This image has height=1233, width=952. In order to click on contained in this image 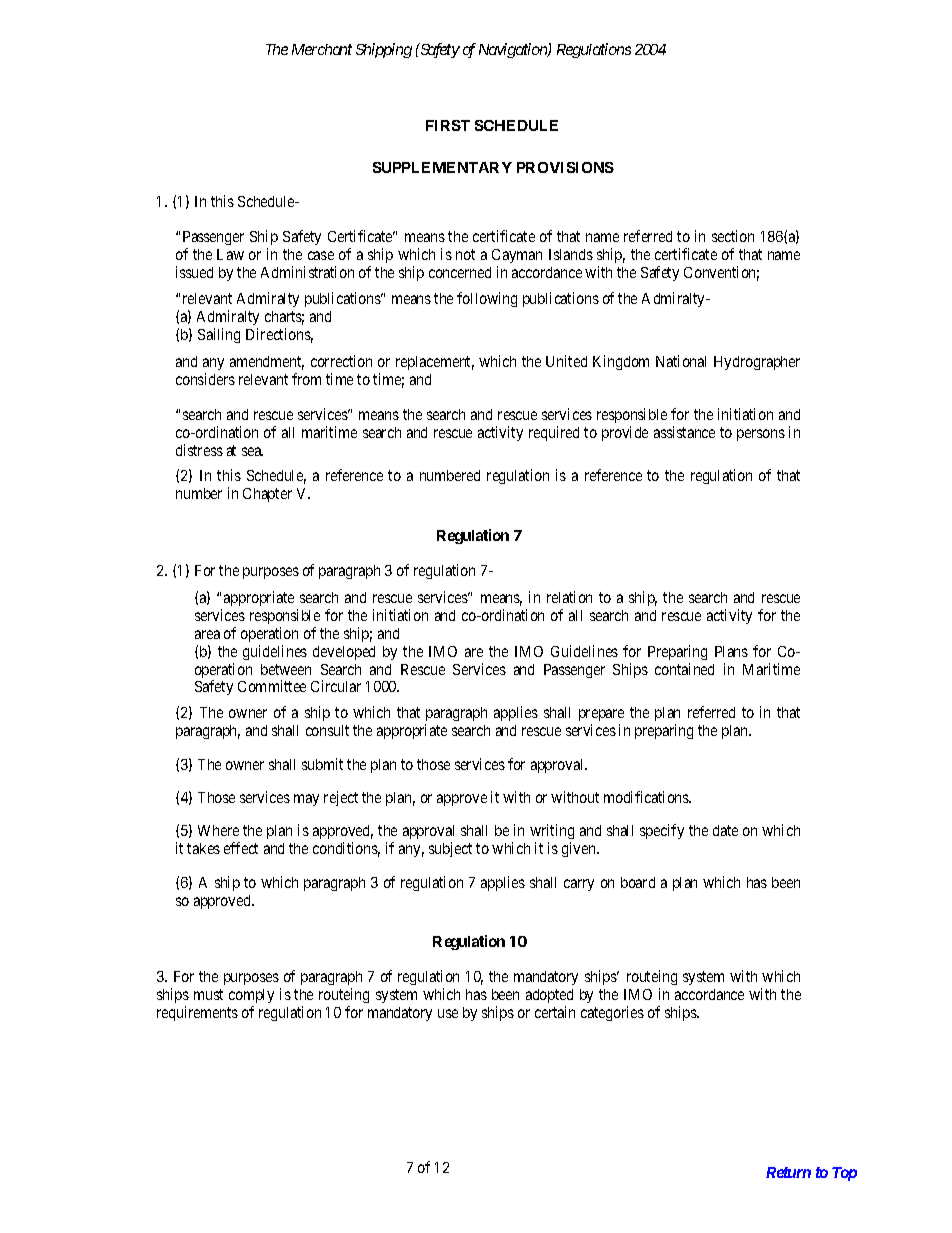, I will do `click(684, 669)`.
